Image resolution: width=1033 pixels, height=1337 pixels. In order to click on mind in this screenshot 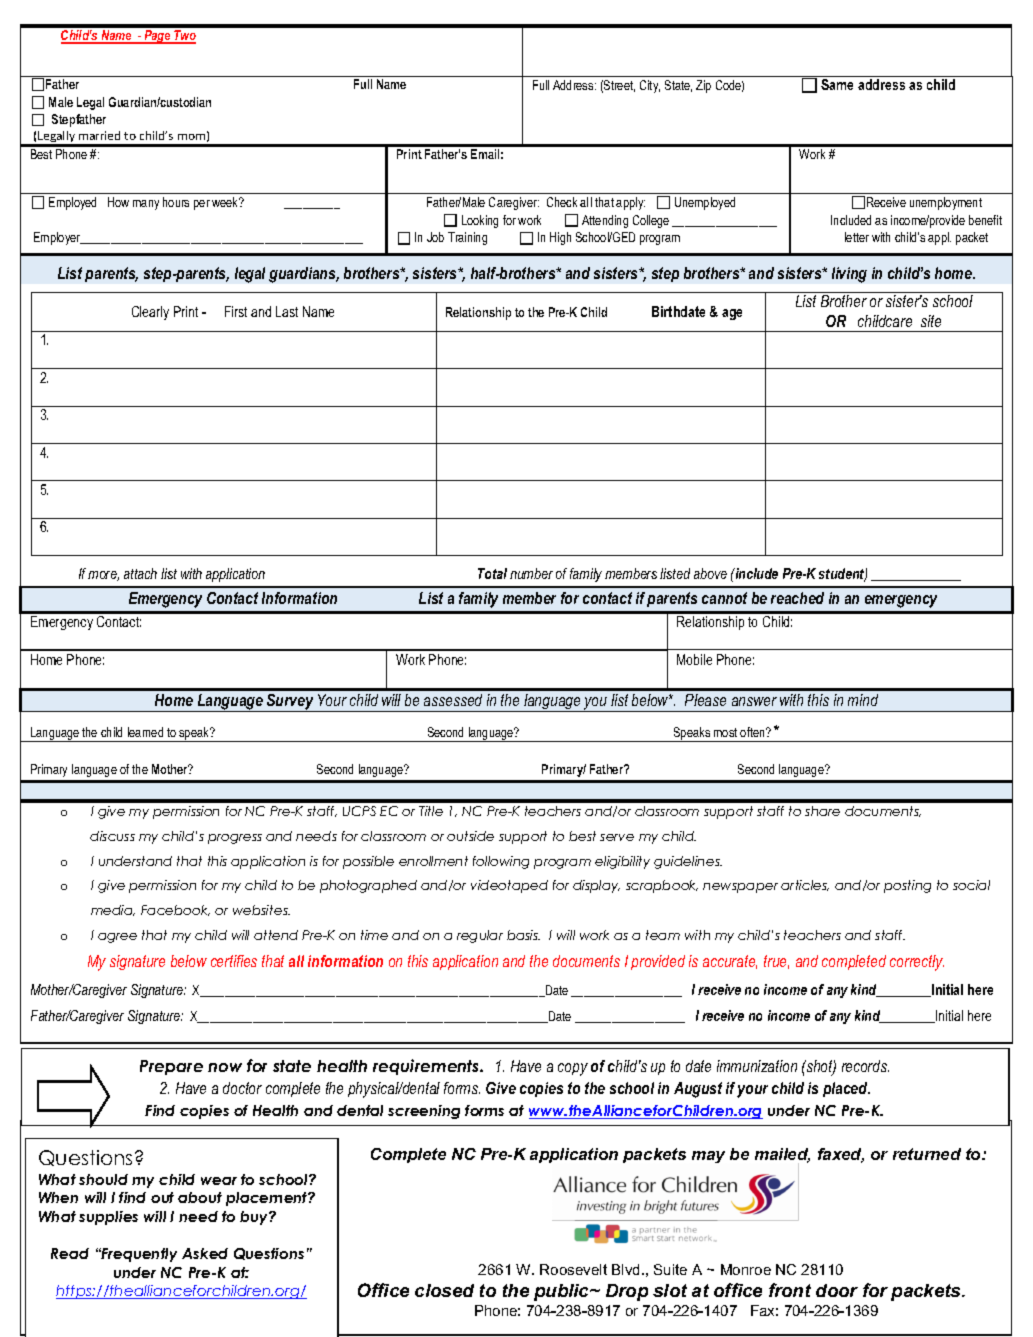, I will do `click(863, 700)`.
